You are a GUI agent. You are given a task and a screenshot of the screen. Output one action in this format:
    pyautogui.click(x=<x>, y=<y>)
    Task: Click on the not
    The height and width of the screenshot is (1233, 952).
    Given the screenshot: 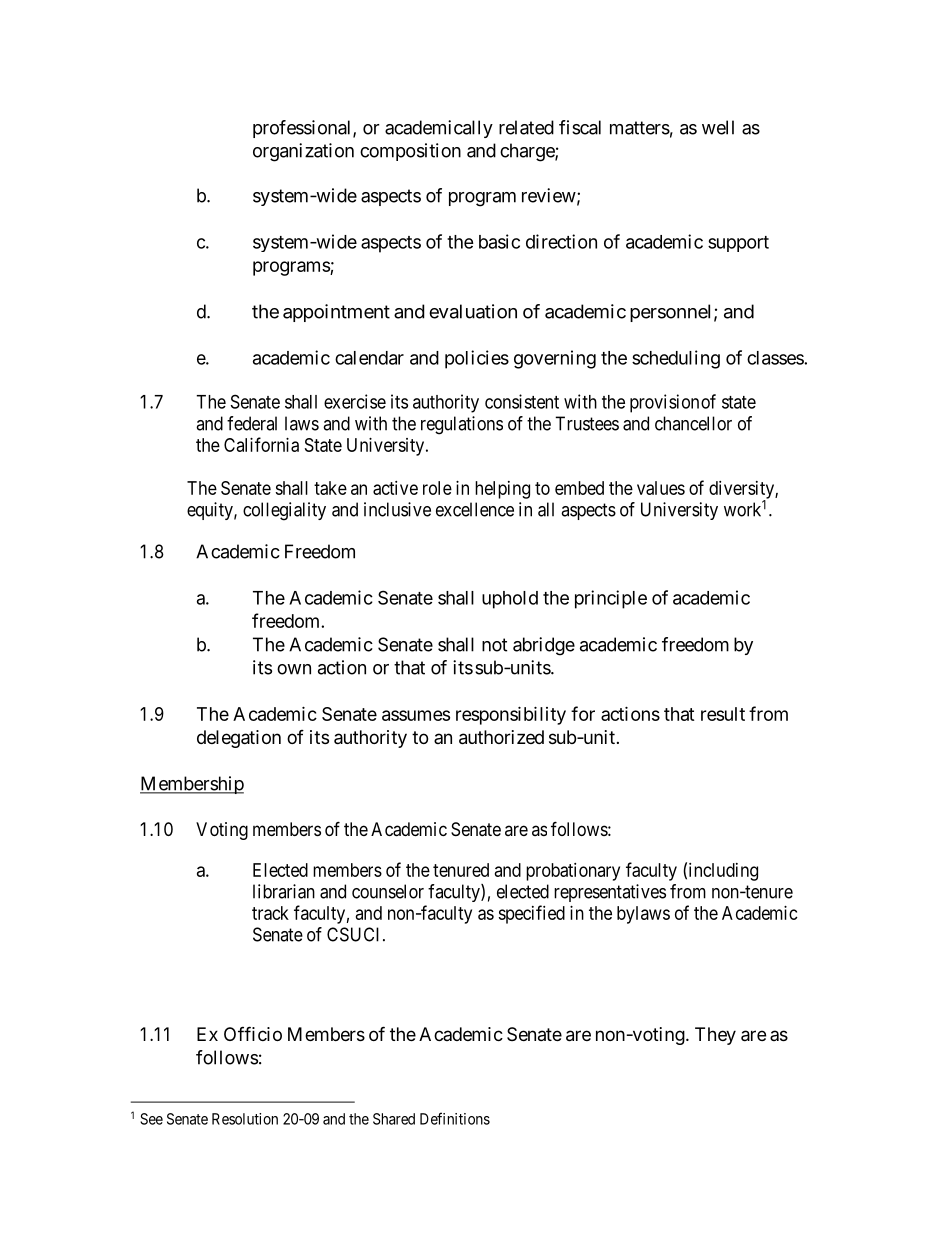 What is the action you would take?
    pyautogui.click(x=494, y=645)
